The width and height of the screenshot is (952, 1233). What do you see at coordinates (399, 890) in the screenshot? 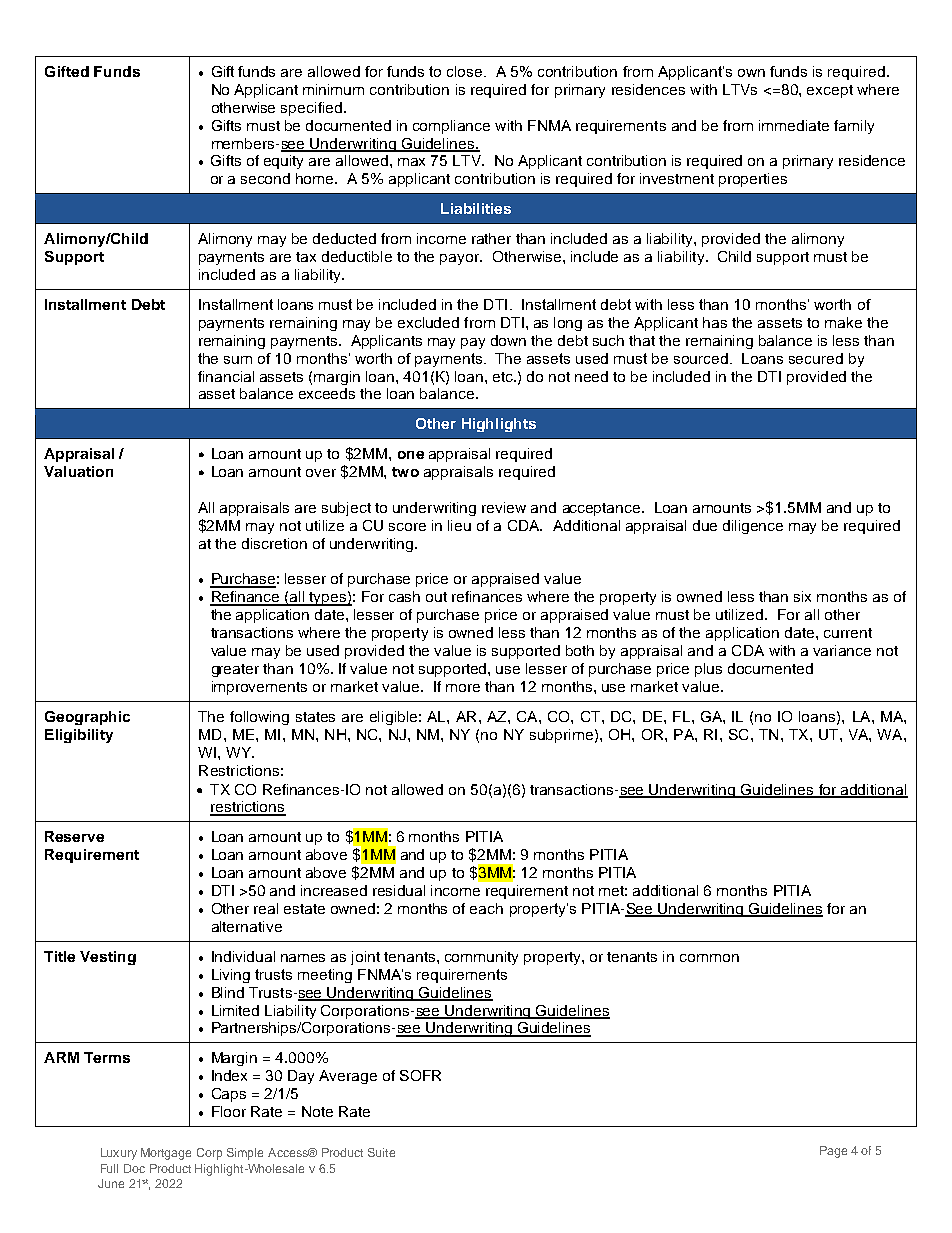
I see `residual` at bounding box center [399, 890].
